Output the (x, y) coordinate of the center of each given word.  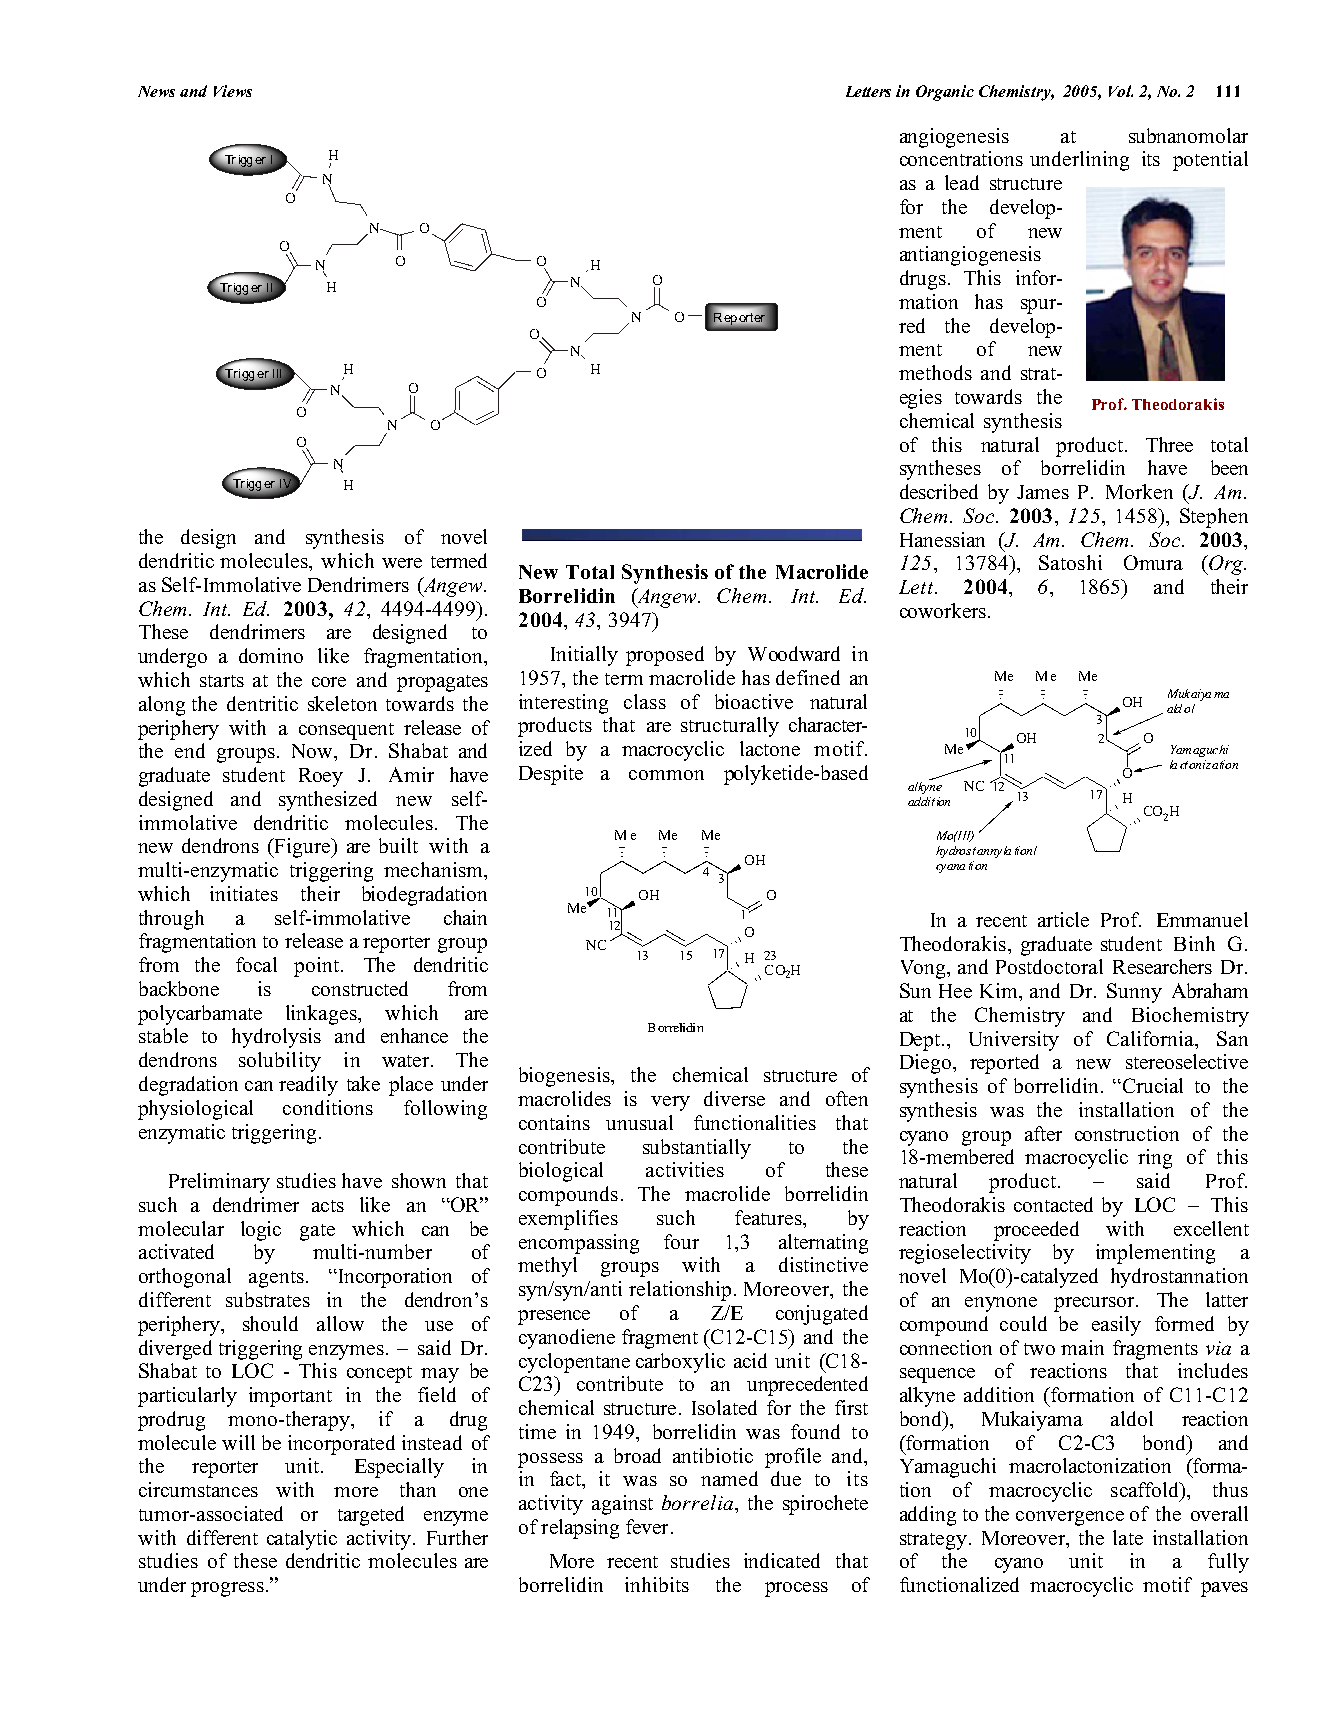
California (1151, 1038)
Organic (945, 93)
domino (271, 655)
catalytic (302, 1540)
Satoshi (1070, 562)
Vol (1121, 91)
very (670, 1103)
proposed (665, 656)
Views (233, 91)
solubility (280, 1062)
